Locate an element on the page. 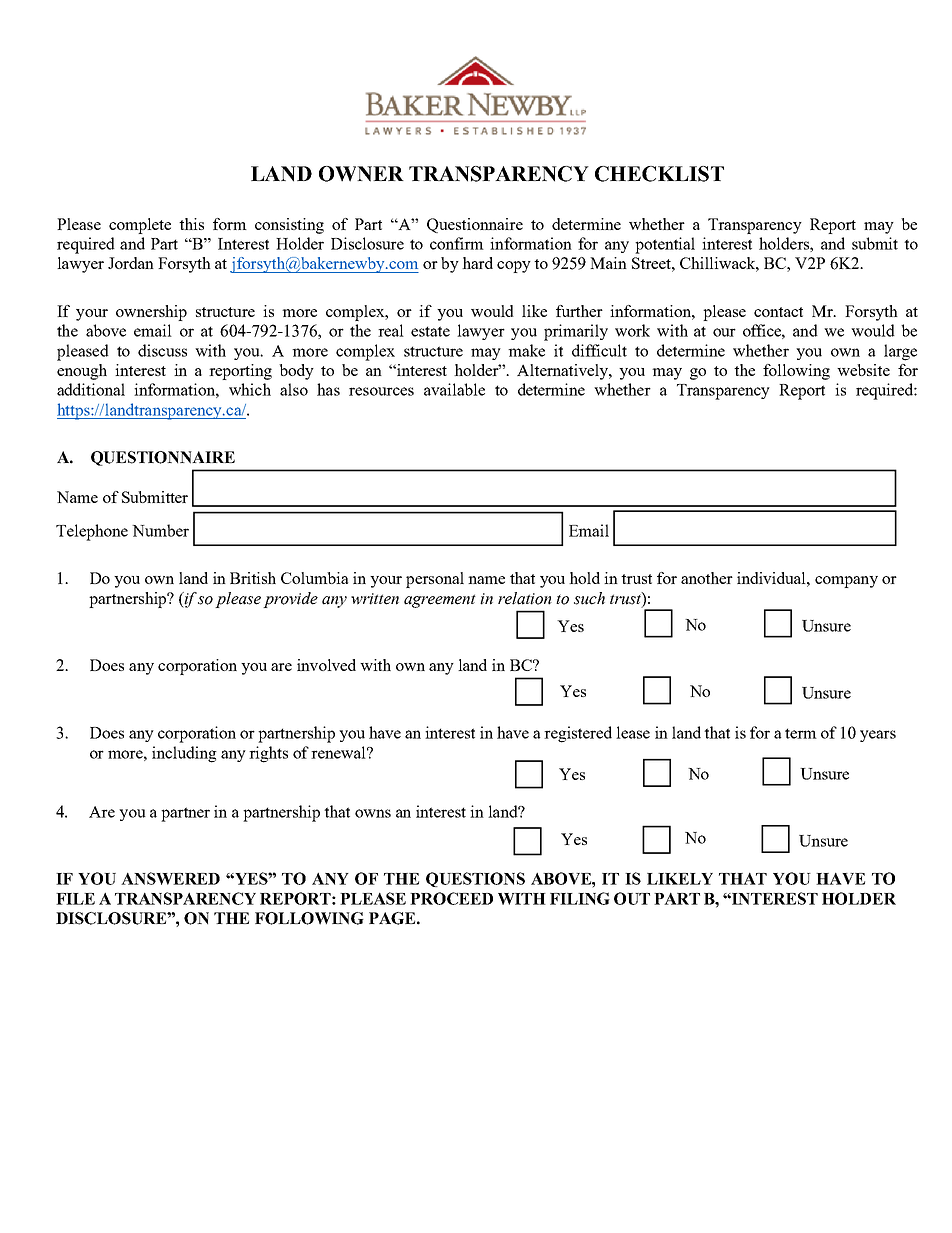  CHECKLIST is located at coordinates (659, 174).
